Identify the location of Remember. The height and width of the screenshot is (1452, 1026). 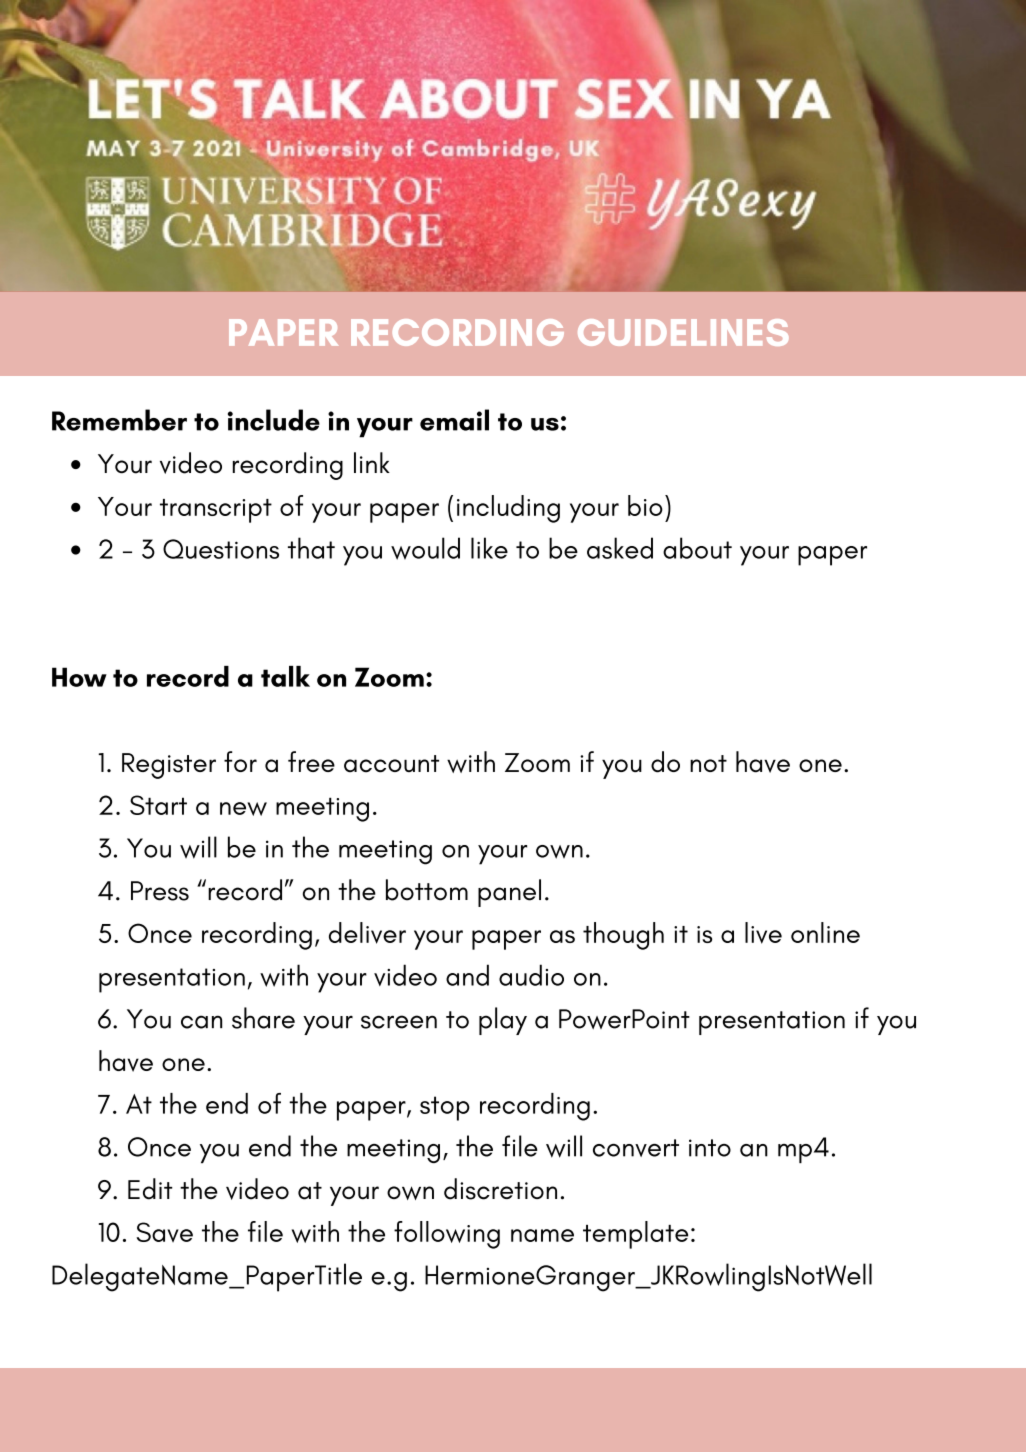
(119, 420).
